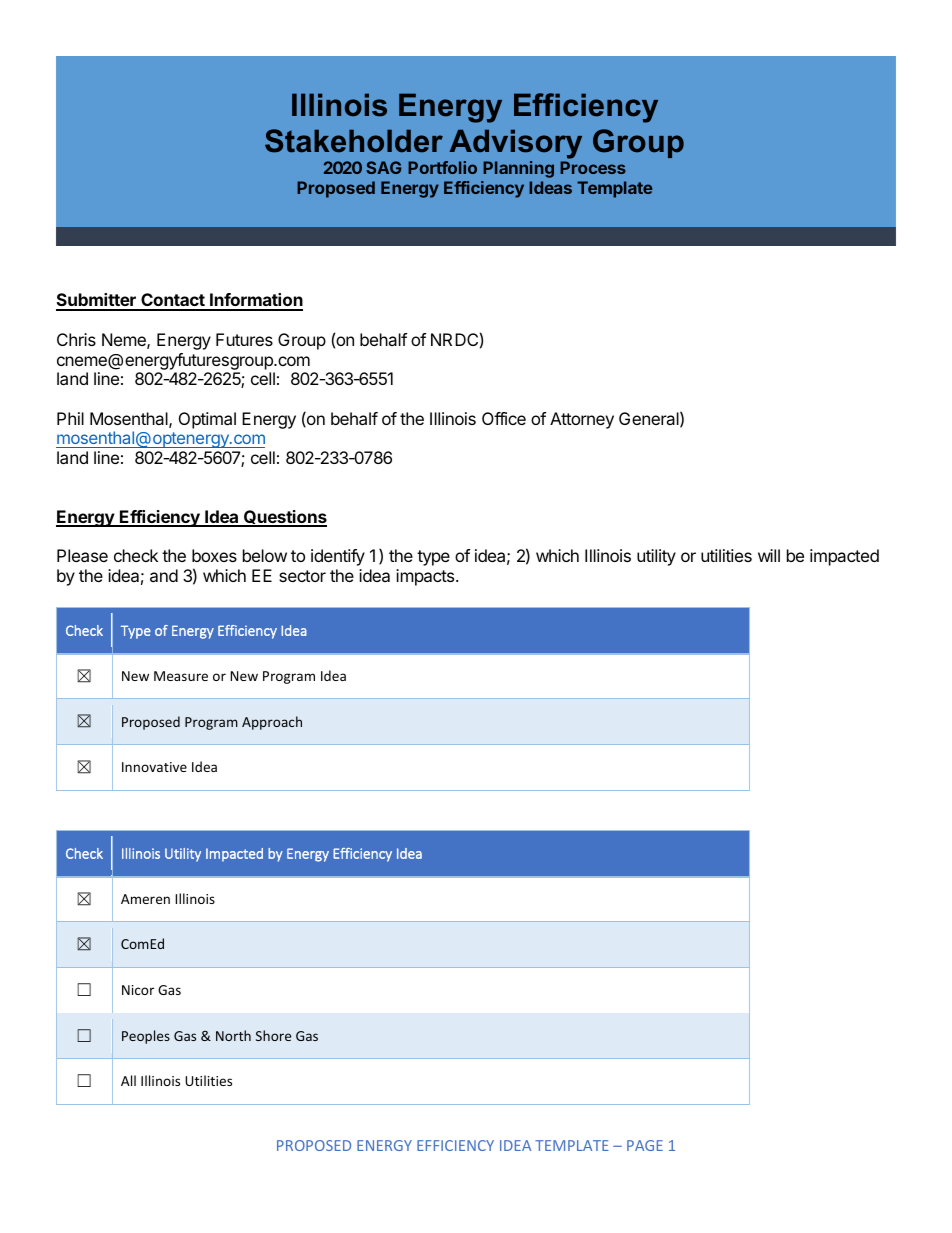 This screenshot has height=1233, width=952. What do you see at coordinates (173, 301) in the screenshot?
I see `Contact` at bounding box center [173, 301].
